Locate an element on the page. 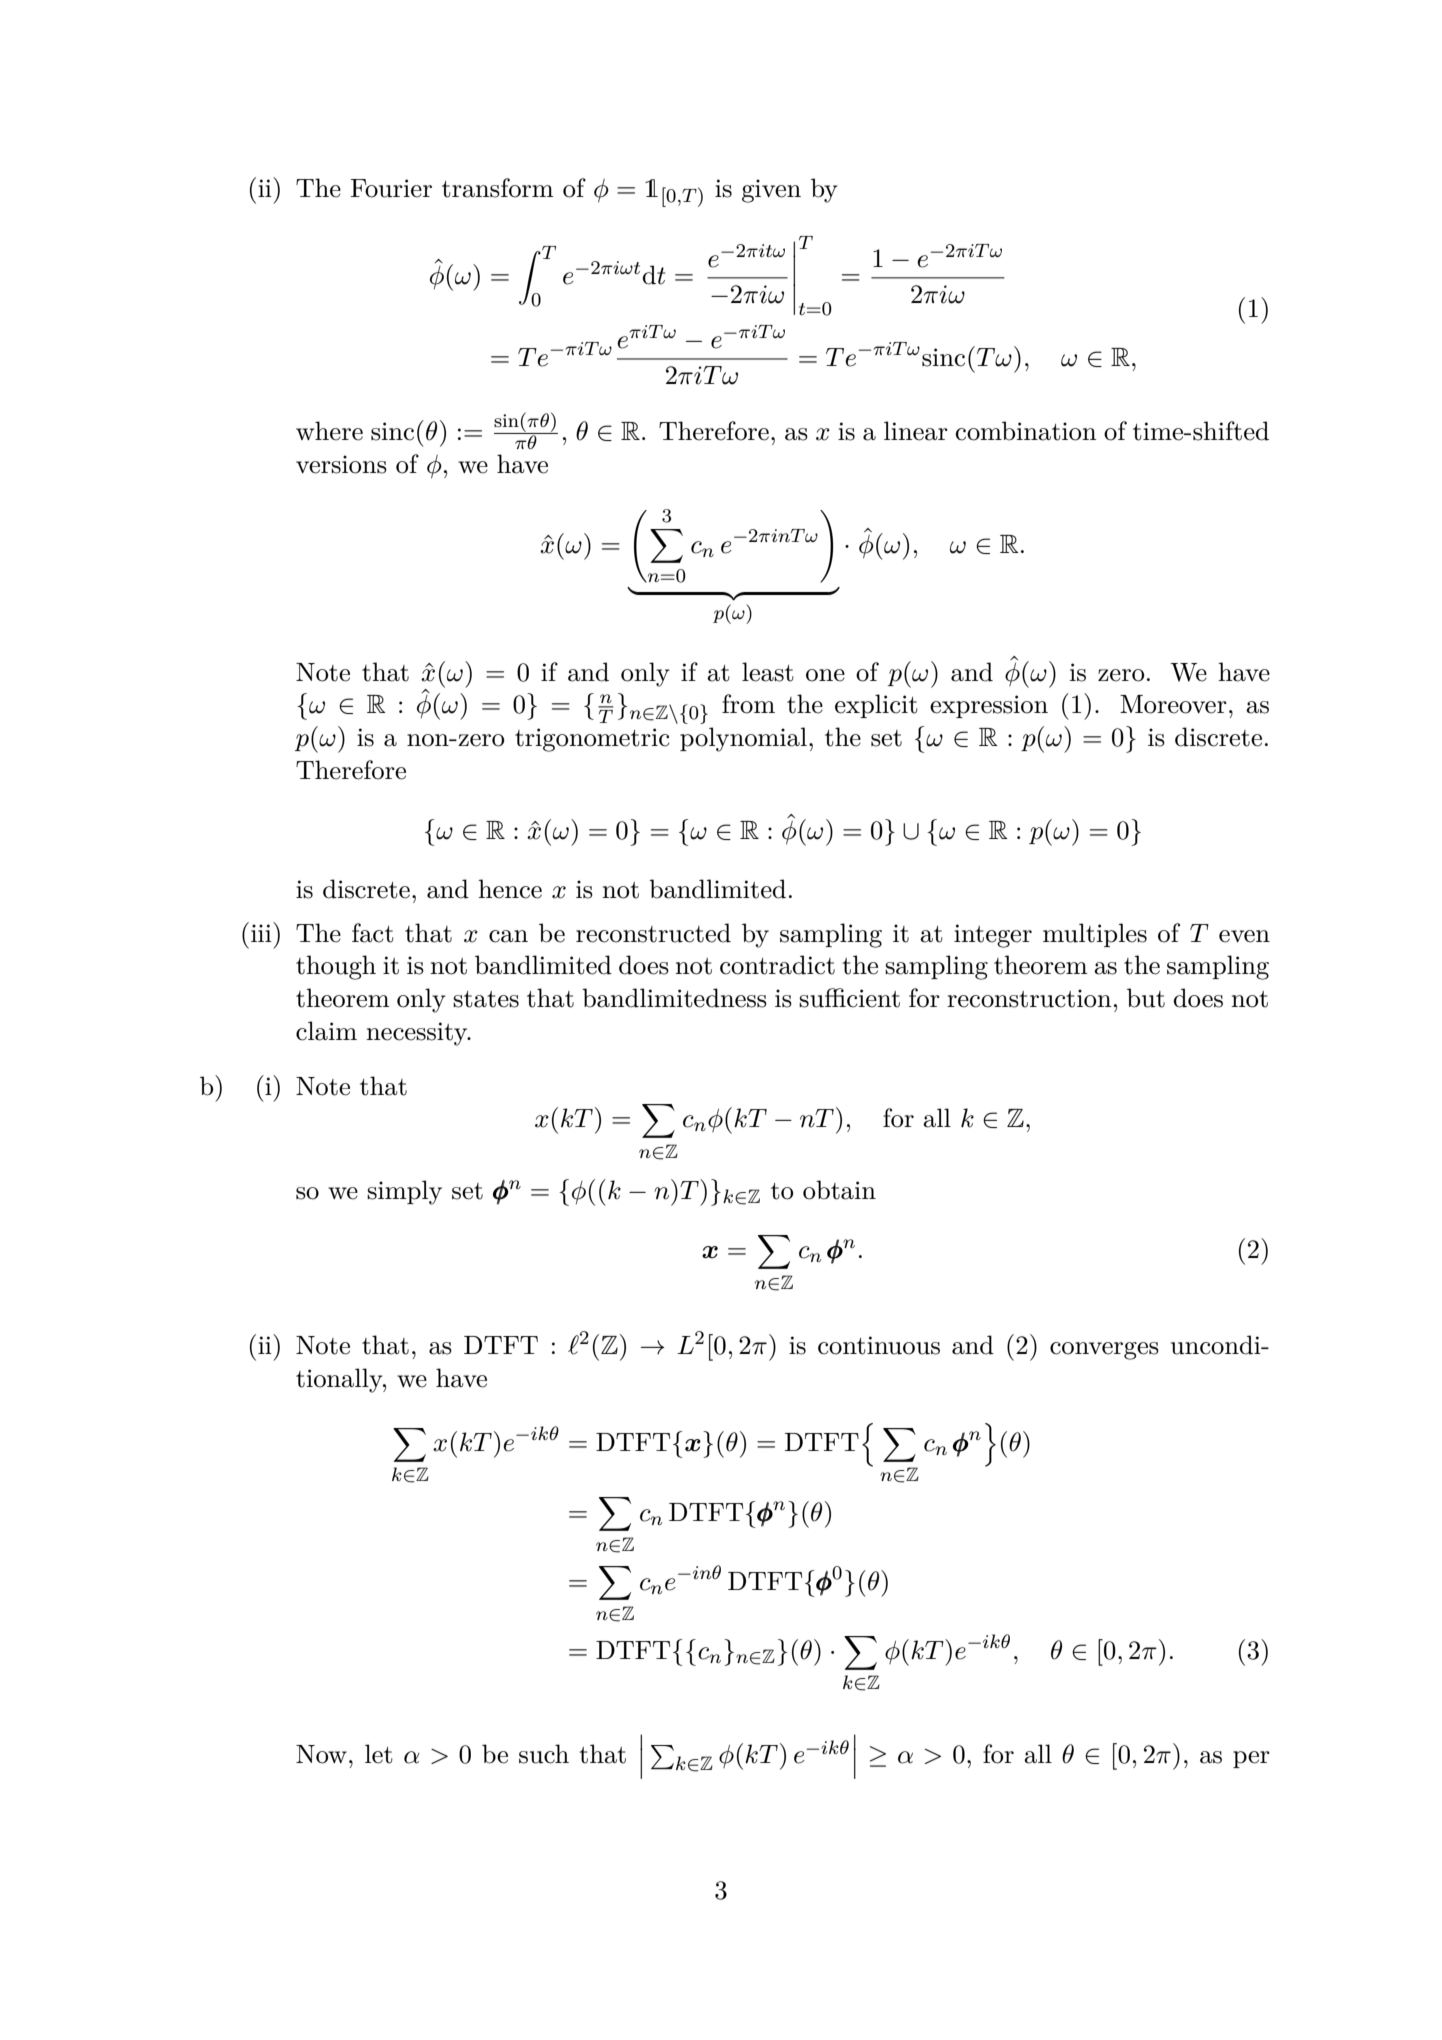 The width and height of the document is (1442, 2040). Moreover is located at coordinates (1173, 704).
